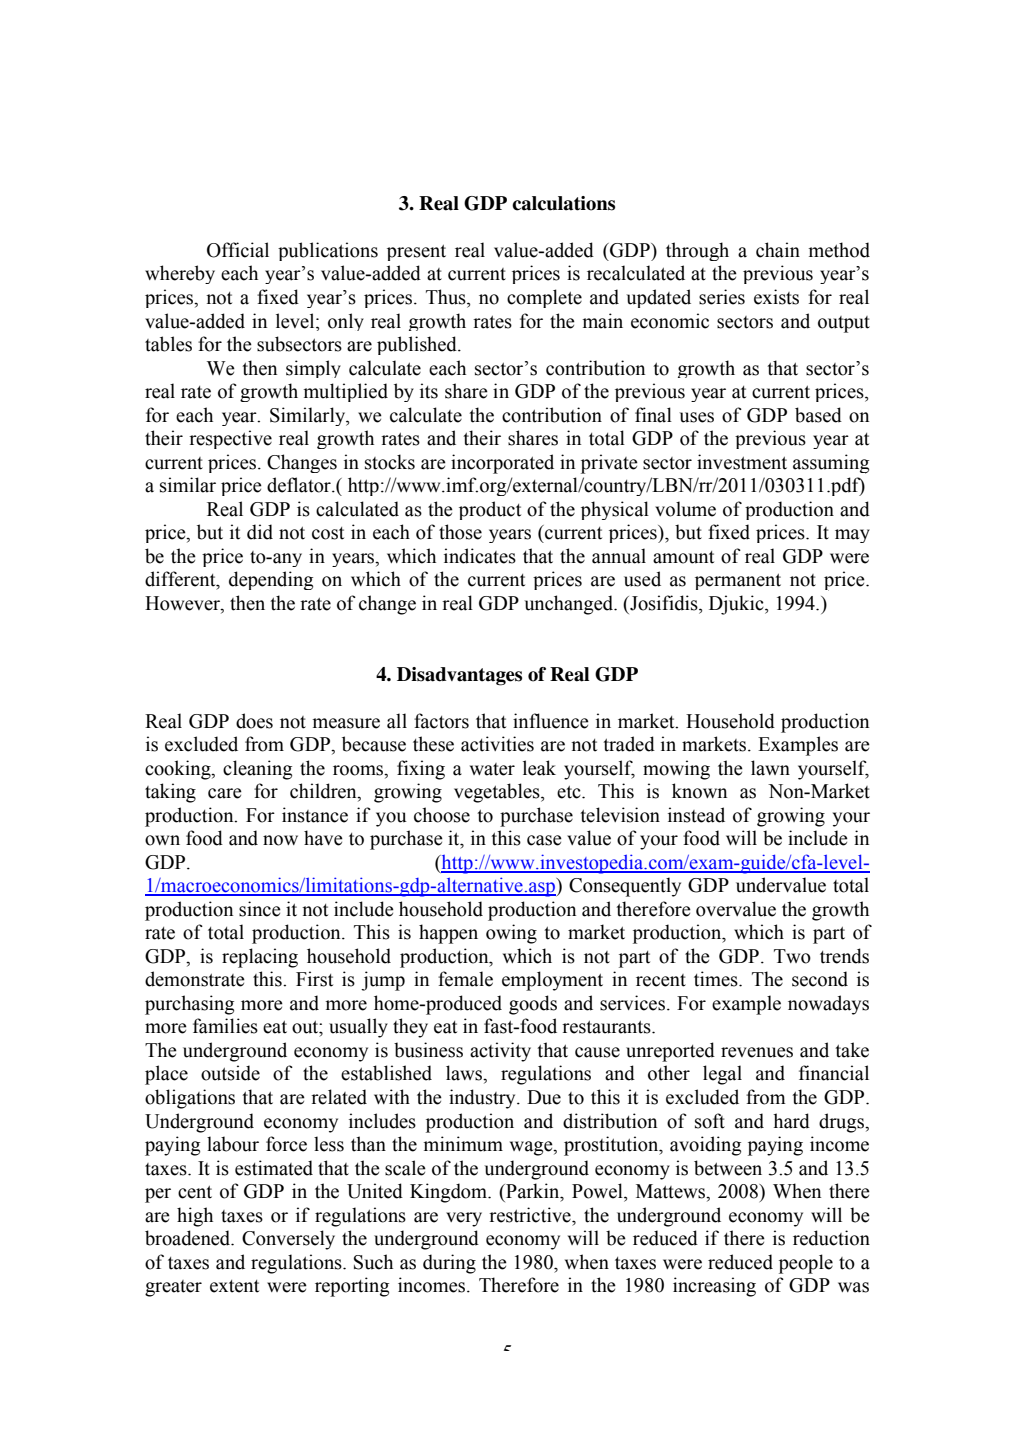 Image resolution: width=1015 pixels, height=1436 pixels. I want to click on Official, so click(238, 250).
